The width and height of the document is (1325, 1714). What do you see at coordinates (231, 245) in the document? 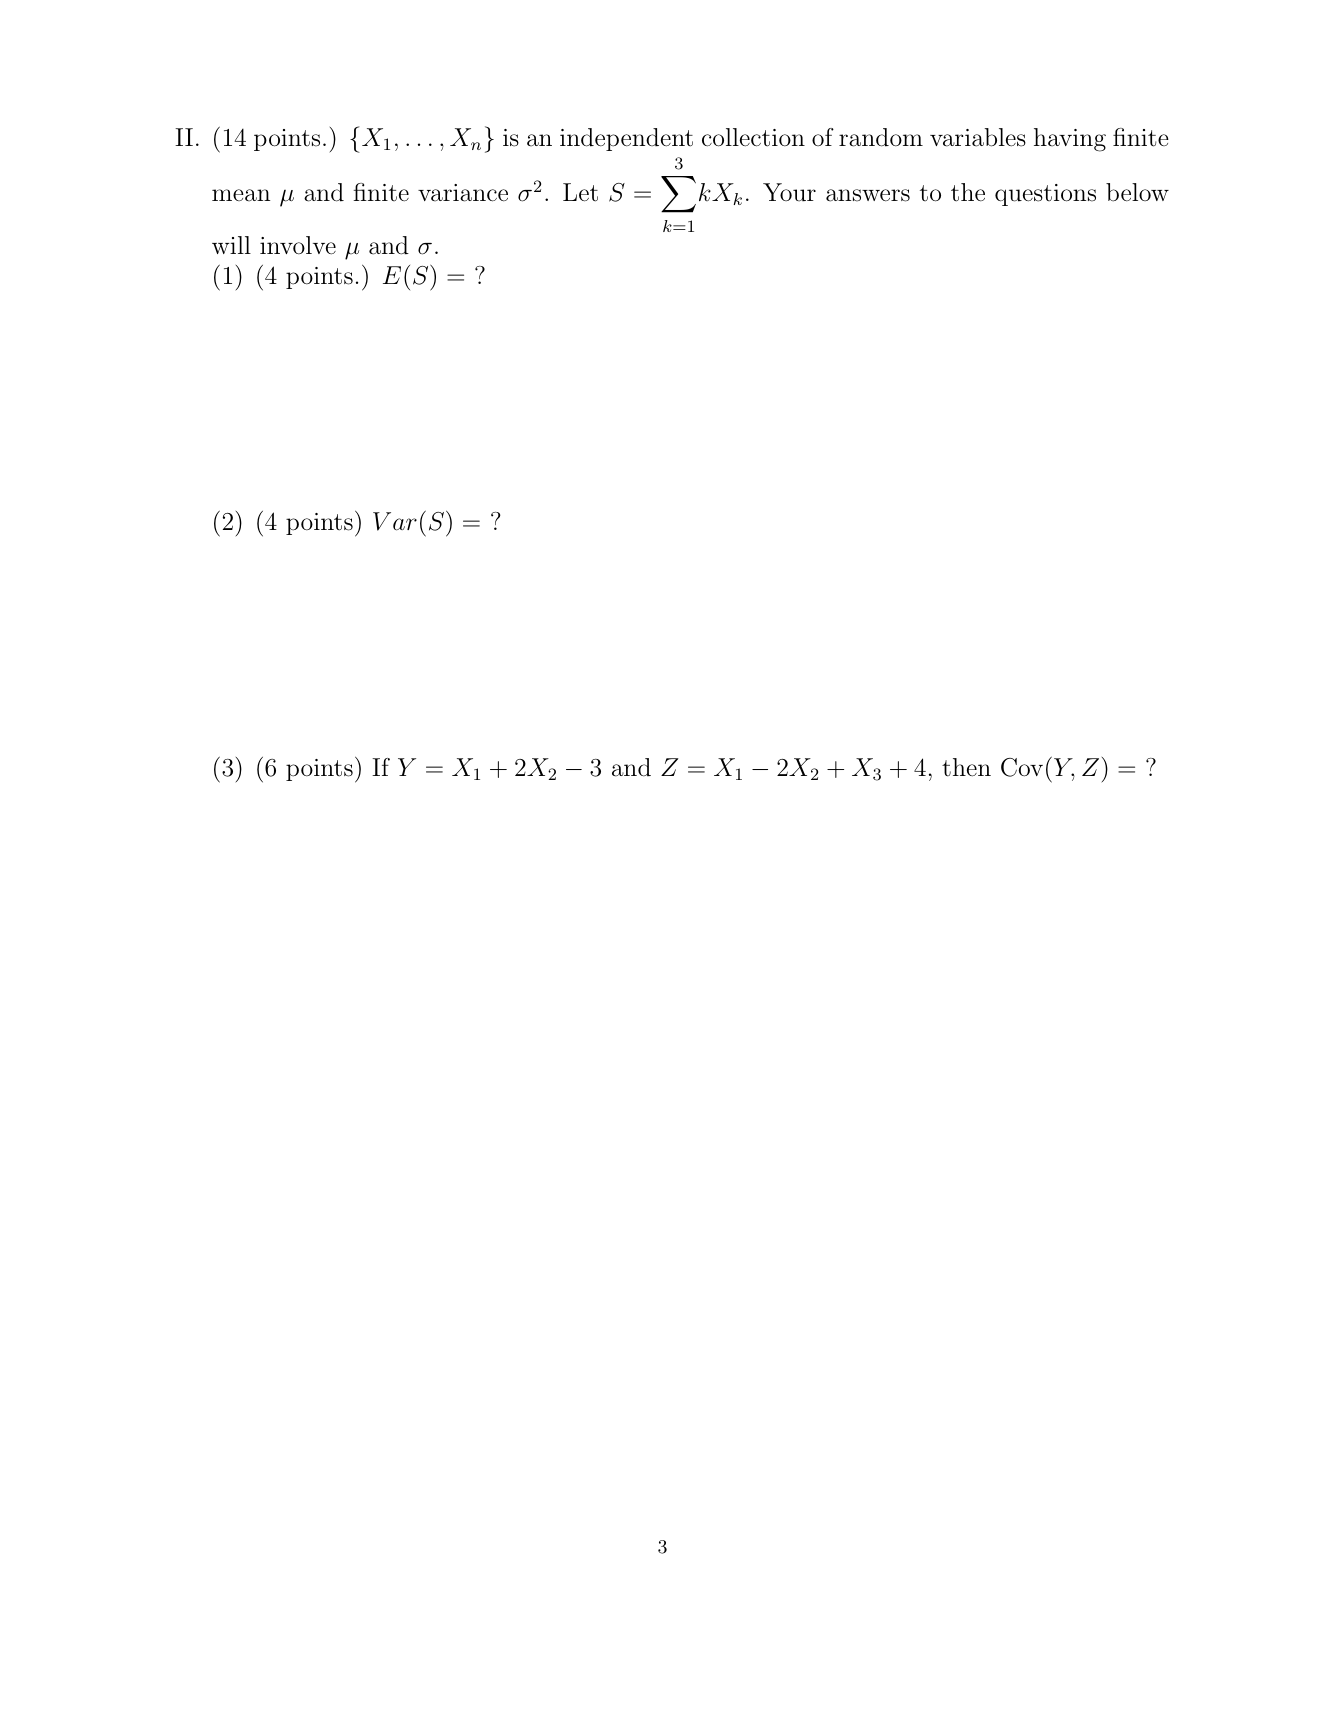
I see `will` at bounding box center [231, 245].
